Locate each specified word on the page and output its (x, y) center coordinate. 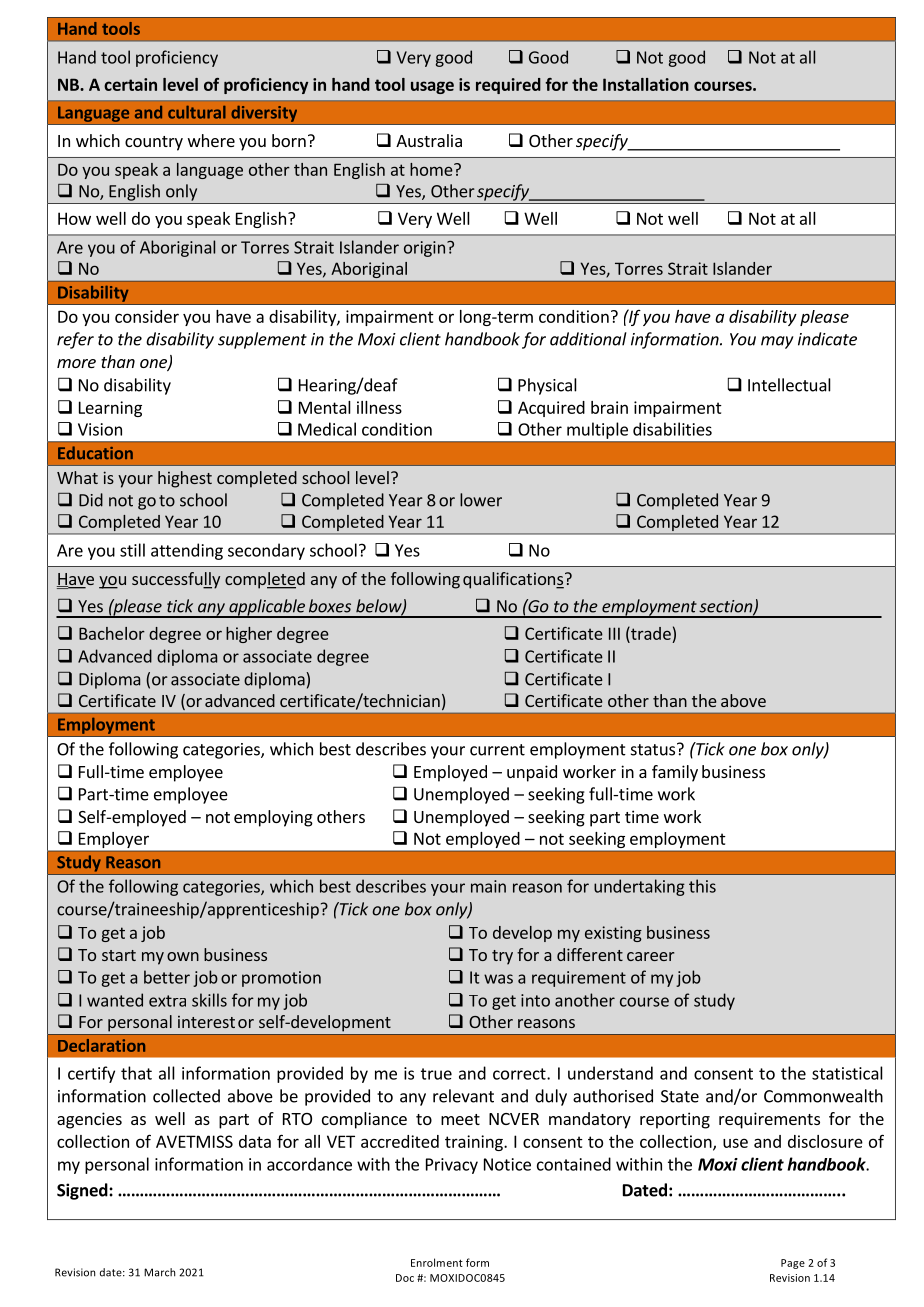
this (702, 886)
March (159, 1272)
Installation (646, 84)
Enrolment (437, 1262)
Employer (114, 840)
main (488, 886)
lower (481, 500)
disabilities (672, 429)
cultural (197, 112)
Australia (429, 140)
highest (185, 479)
